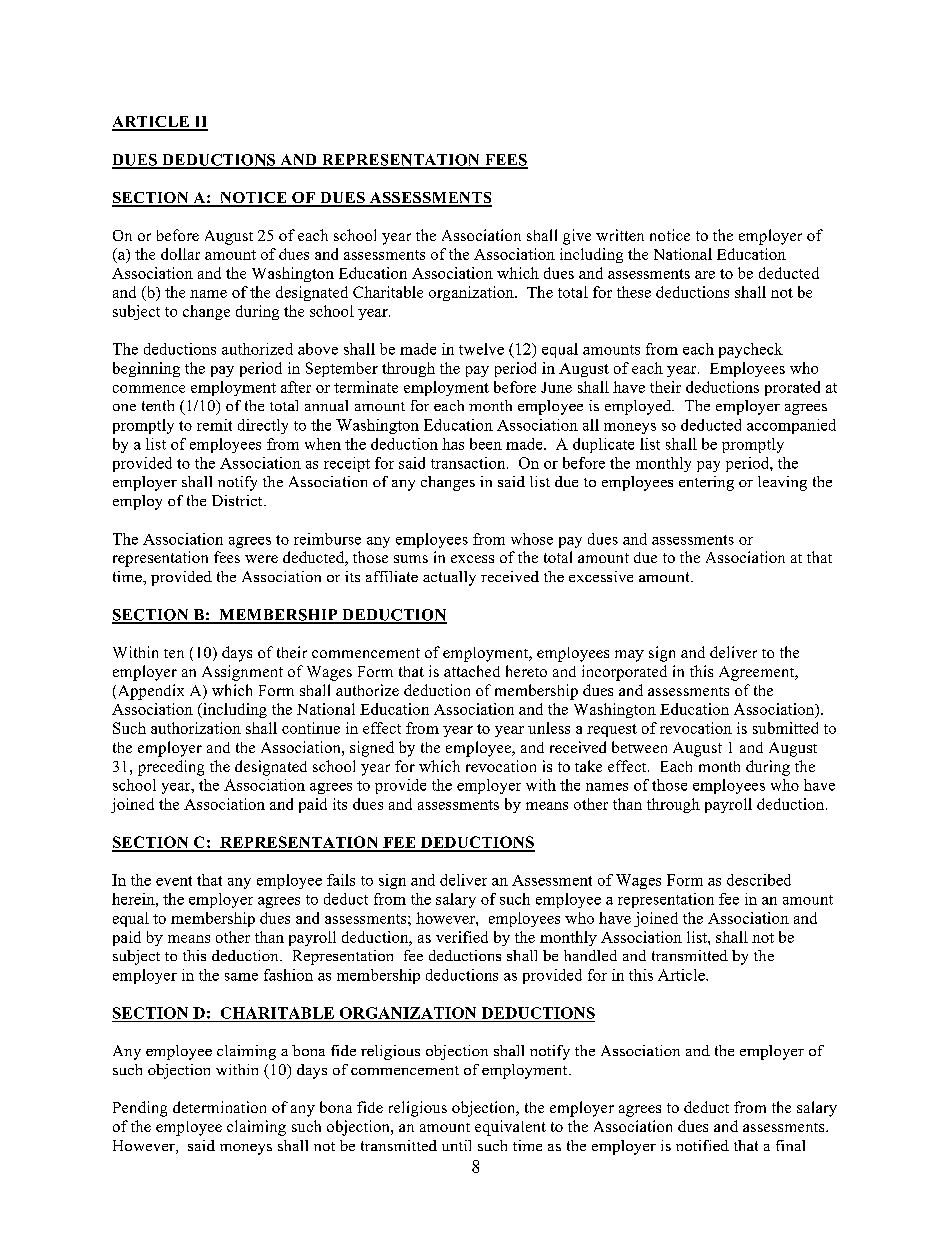  What do you see at coordinates (180, 254) in the screenshot?
I see `dollar` at bounding box center [180, 254].
